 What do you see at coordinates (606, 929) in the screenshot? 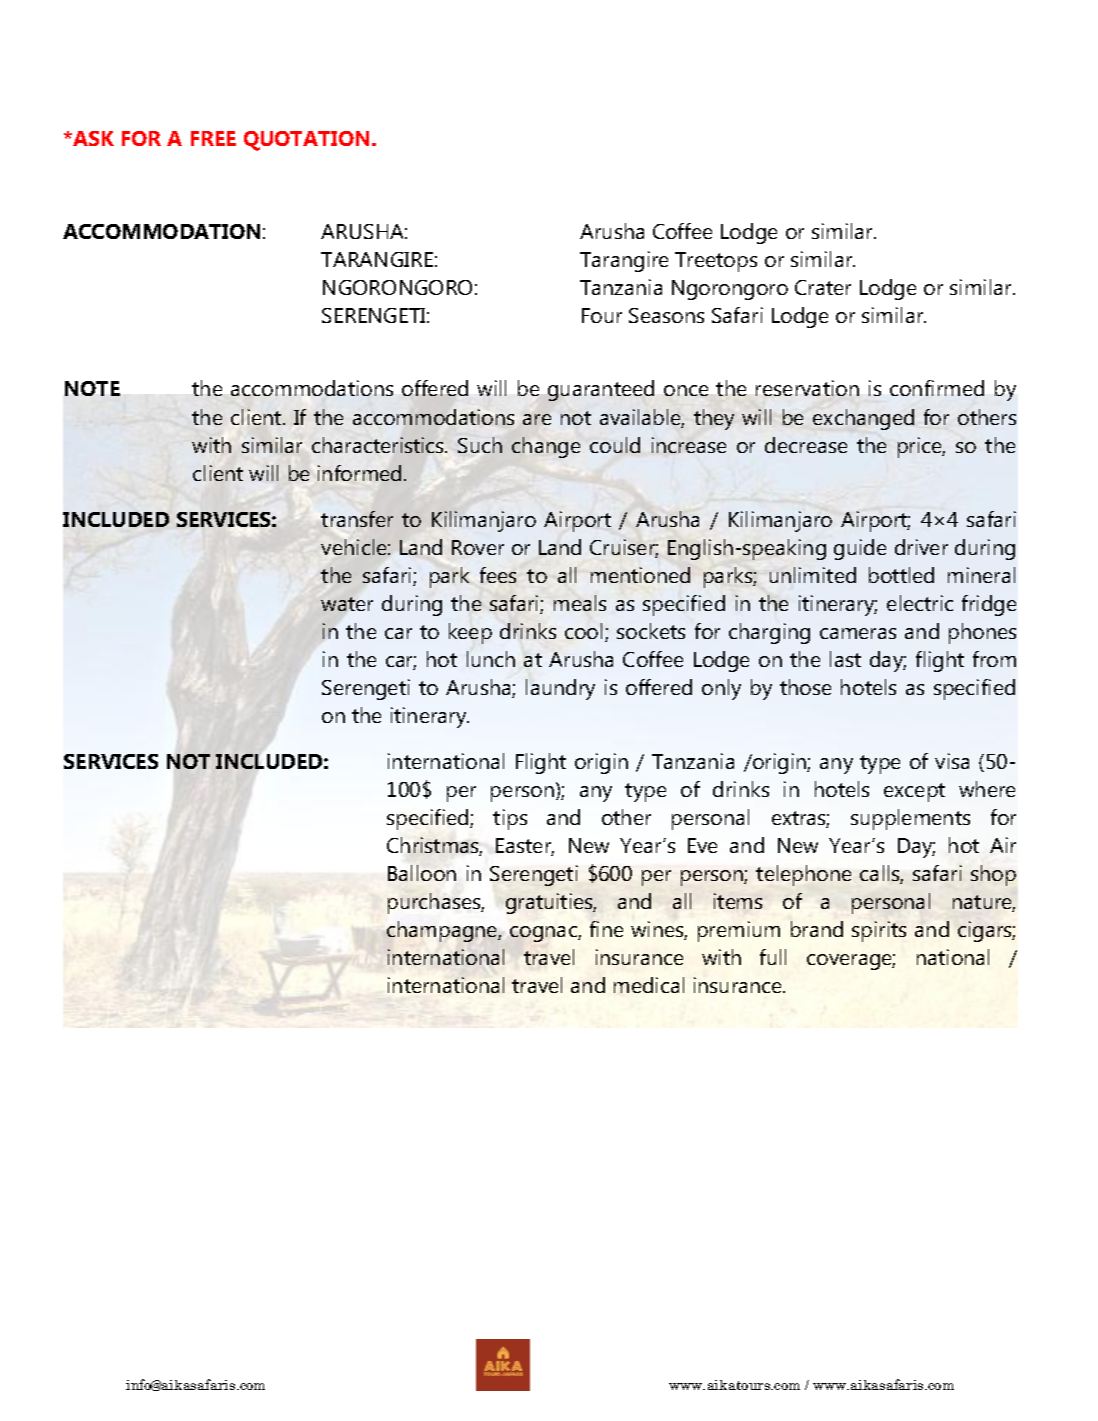
I see `fine` at bounding box center [606, 929].
